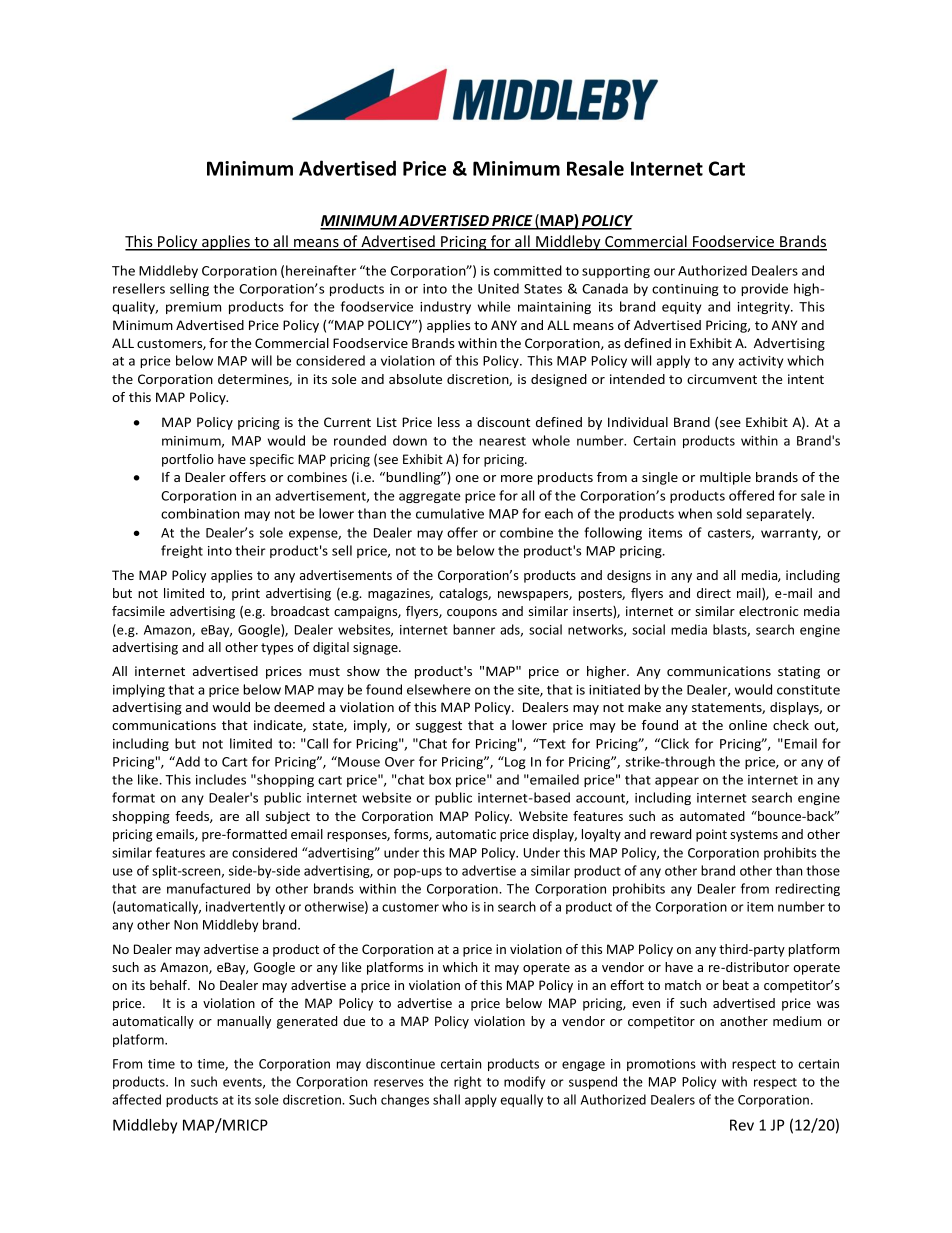  Describe the element at coordinates (498, 288) in the screenshot. I see `United` at that location.
